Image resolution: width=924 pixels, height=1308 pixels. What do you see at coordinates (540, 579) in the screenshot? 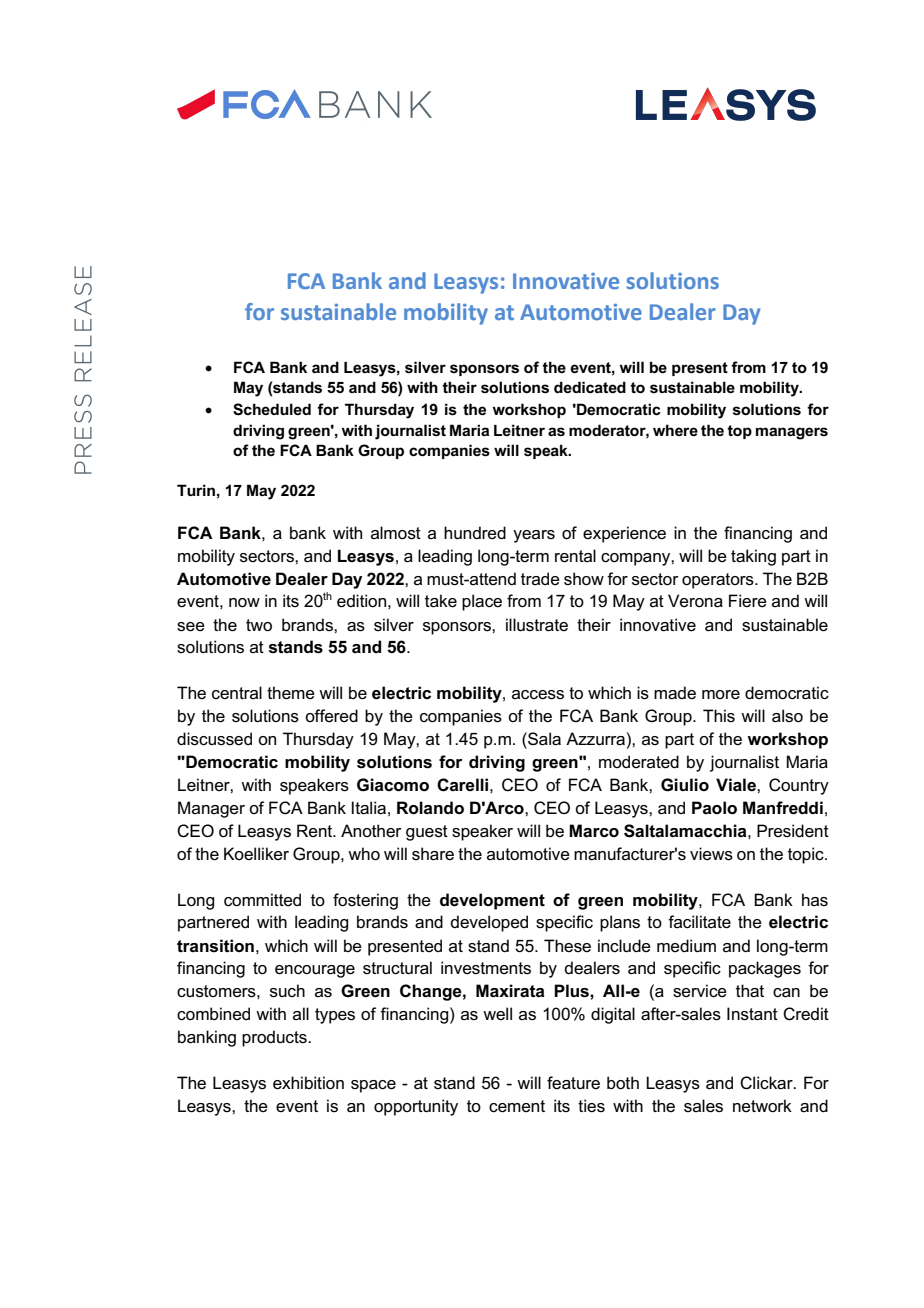
I see `trade` at bounding box center [540, 579].
